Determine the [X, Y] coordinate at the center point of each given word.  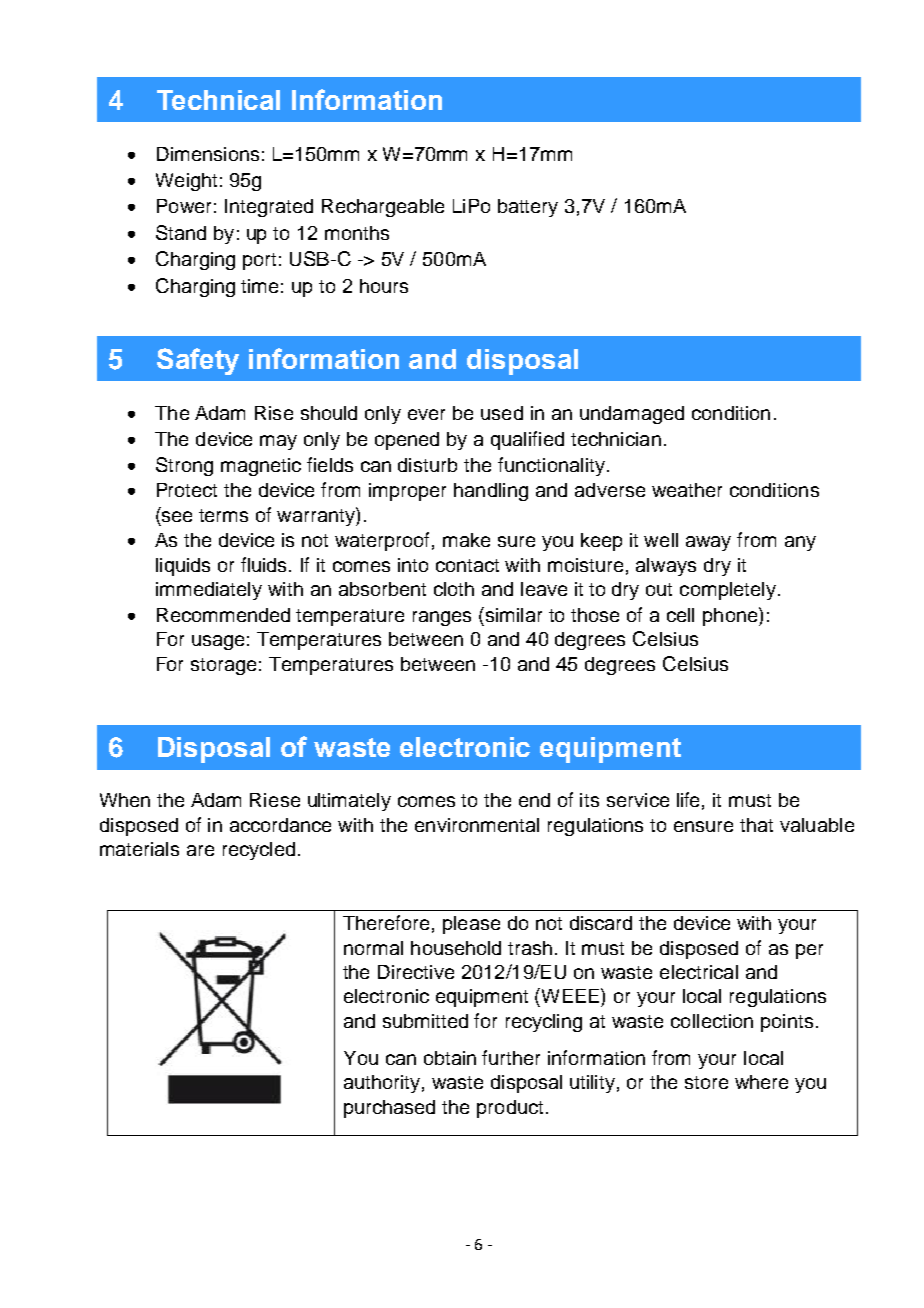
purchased [389, 1109]
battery [528, 208]
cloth [454, 589]
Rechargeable [383, 208]
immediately [209, 591]
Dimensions [208, 154]
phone [731, 616]
